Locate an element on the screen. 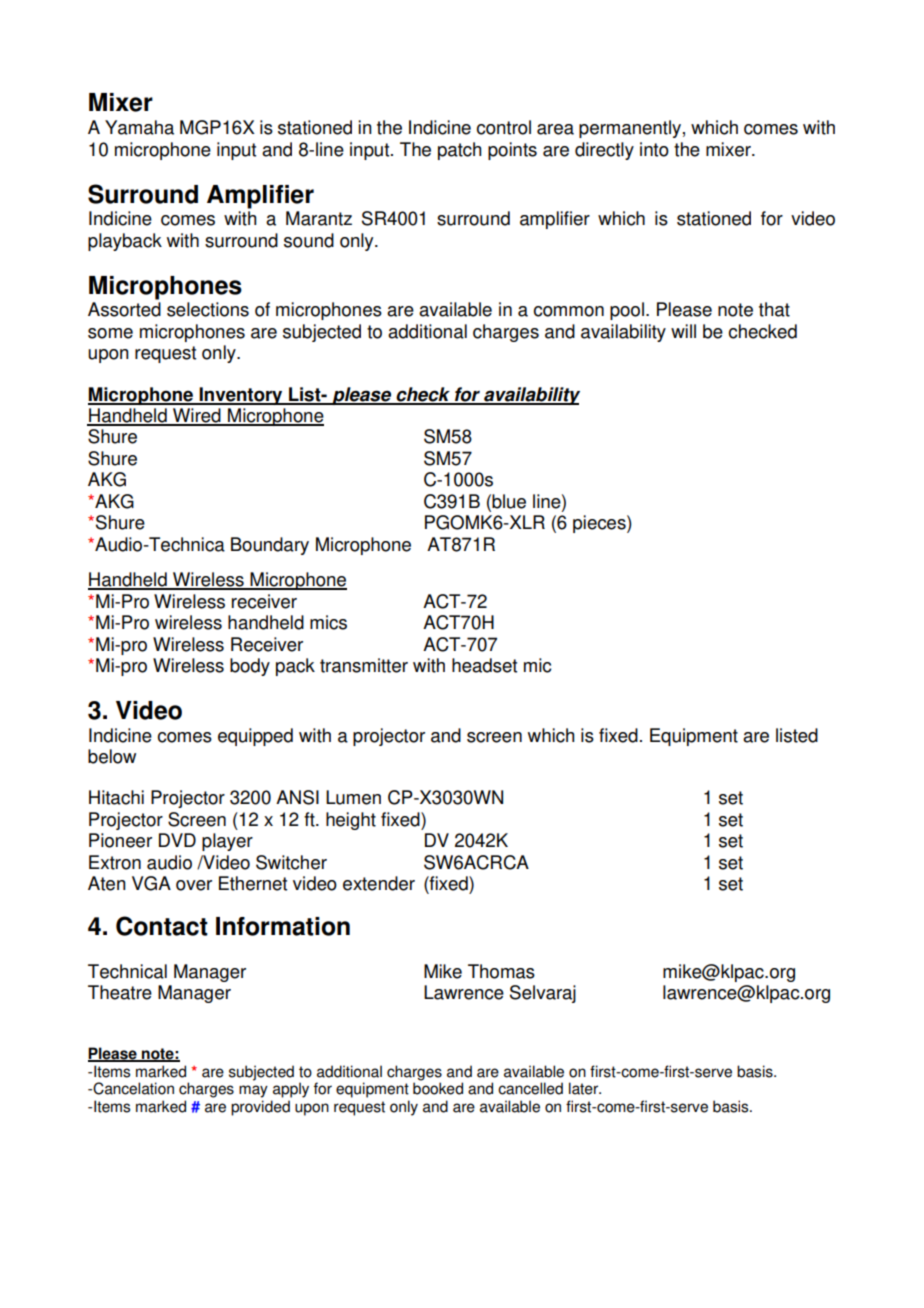 Image resolution: width=924 pixels, height=1308 pixels. transmitter is located at coordinates (364, 665).
